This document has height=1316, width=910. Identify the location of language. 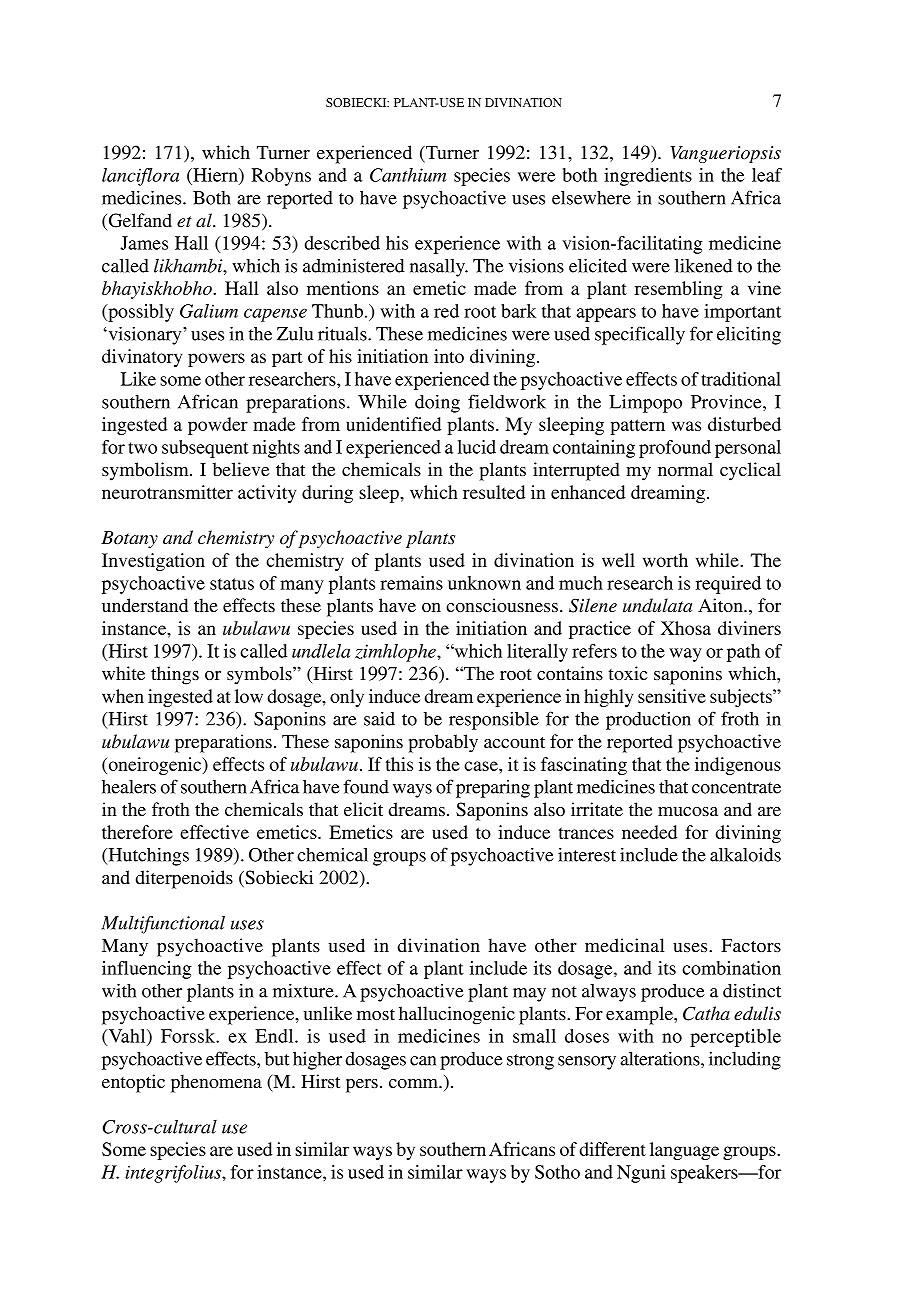
(684, 1151).
